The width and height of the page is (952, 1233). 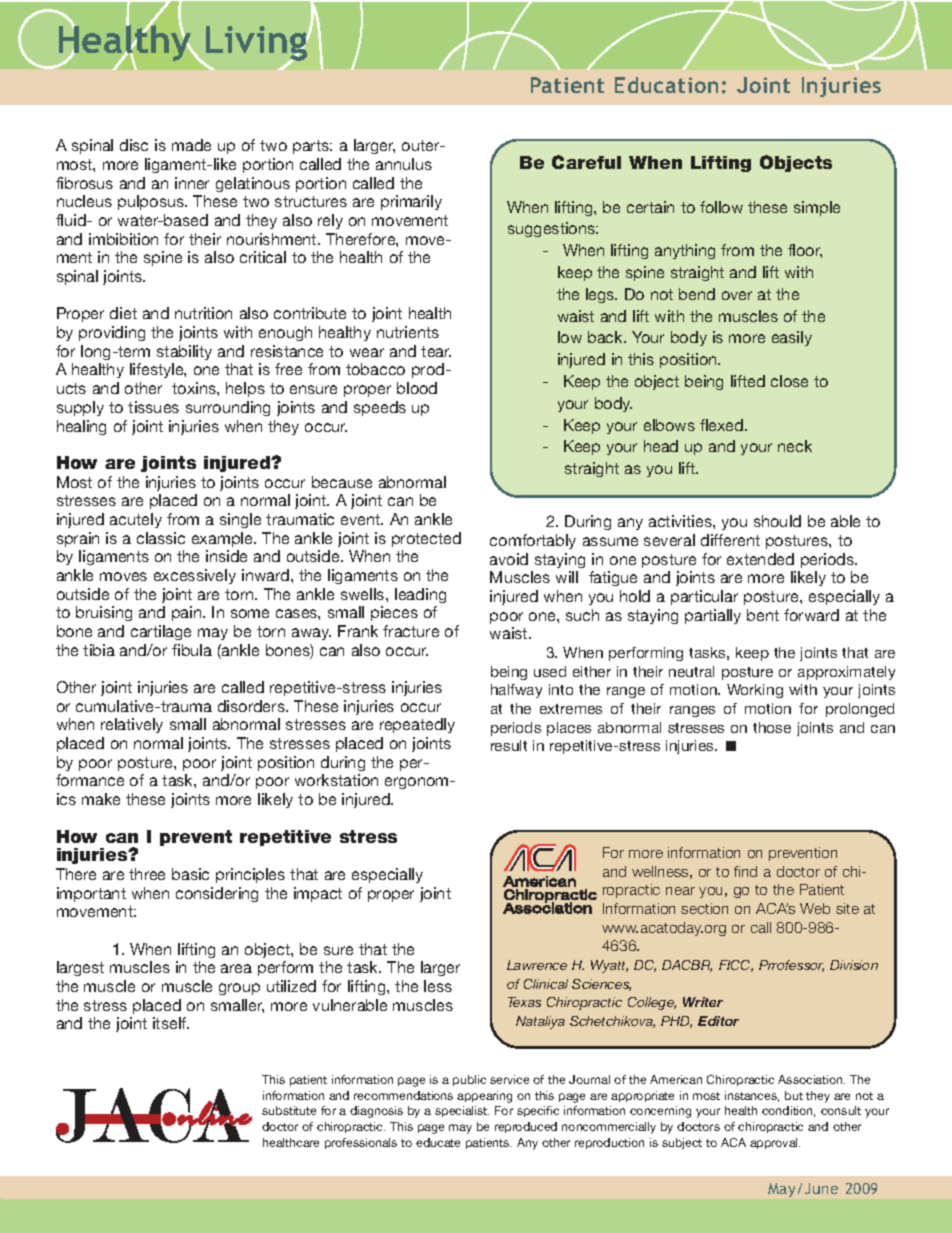 I want to click on stability, so click(x=184, y=352).
